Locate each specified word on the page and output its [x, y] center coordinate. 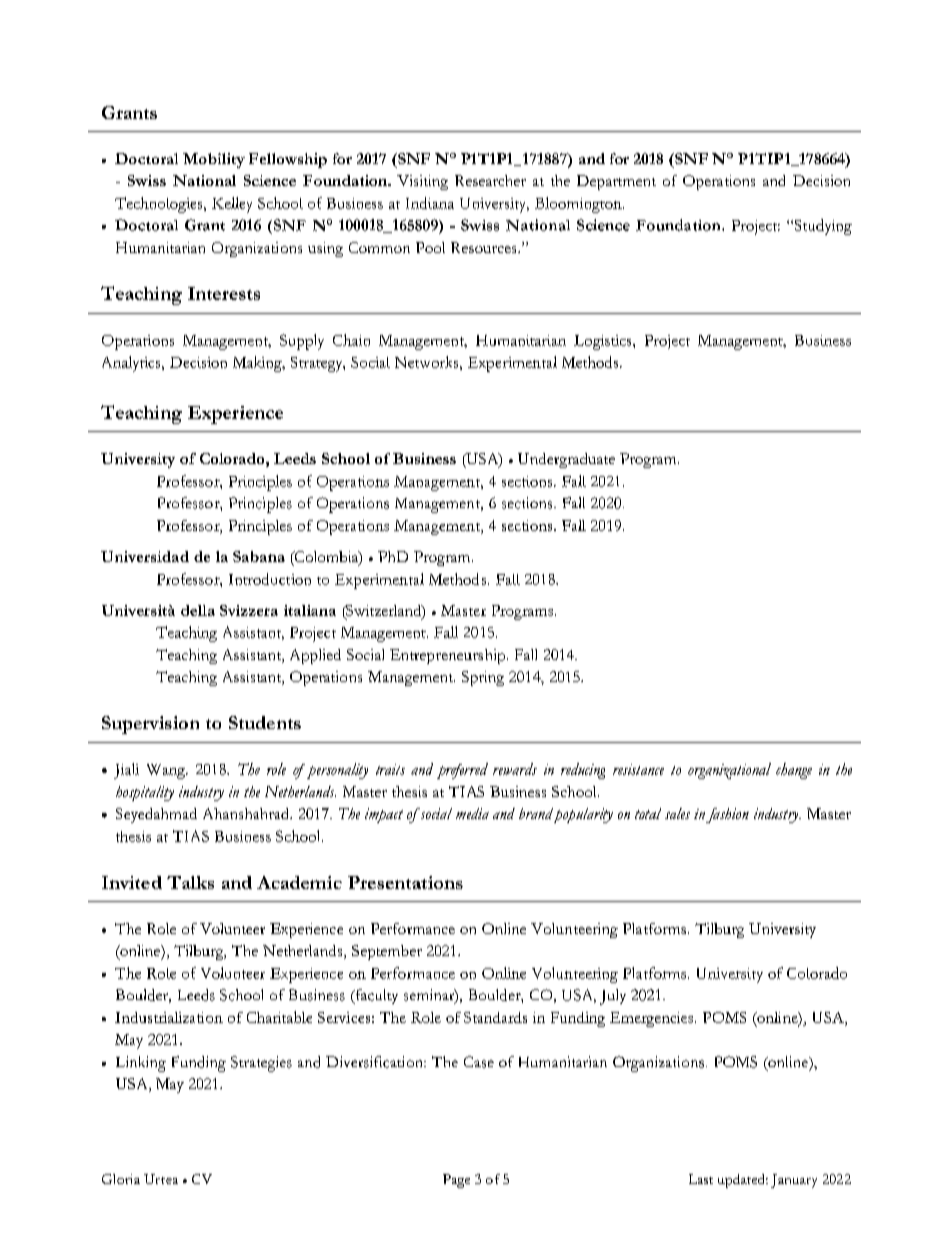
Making [258, 364]
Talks [190, 882]
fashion [727, 815]
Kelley [232, 205]
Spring [483, 678]
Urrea [161, 1179]
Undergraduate [566, 460]
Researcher [490, 180]
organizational [729, 771]
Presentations [405, 882]
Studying [822, 227]
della [198, 610]
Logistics [604, 342]
